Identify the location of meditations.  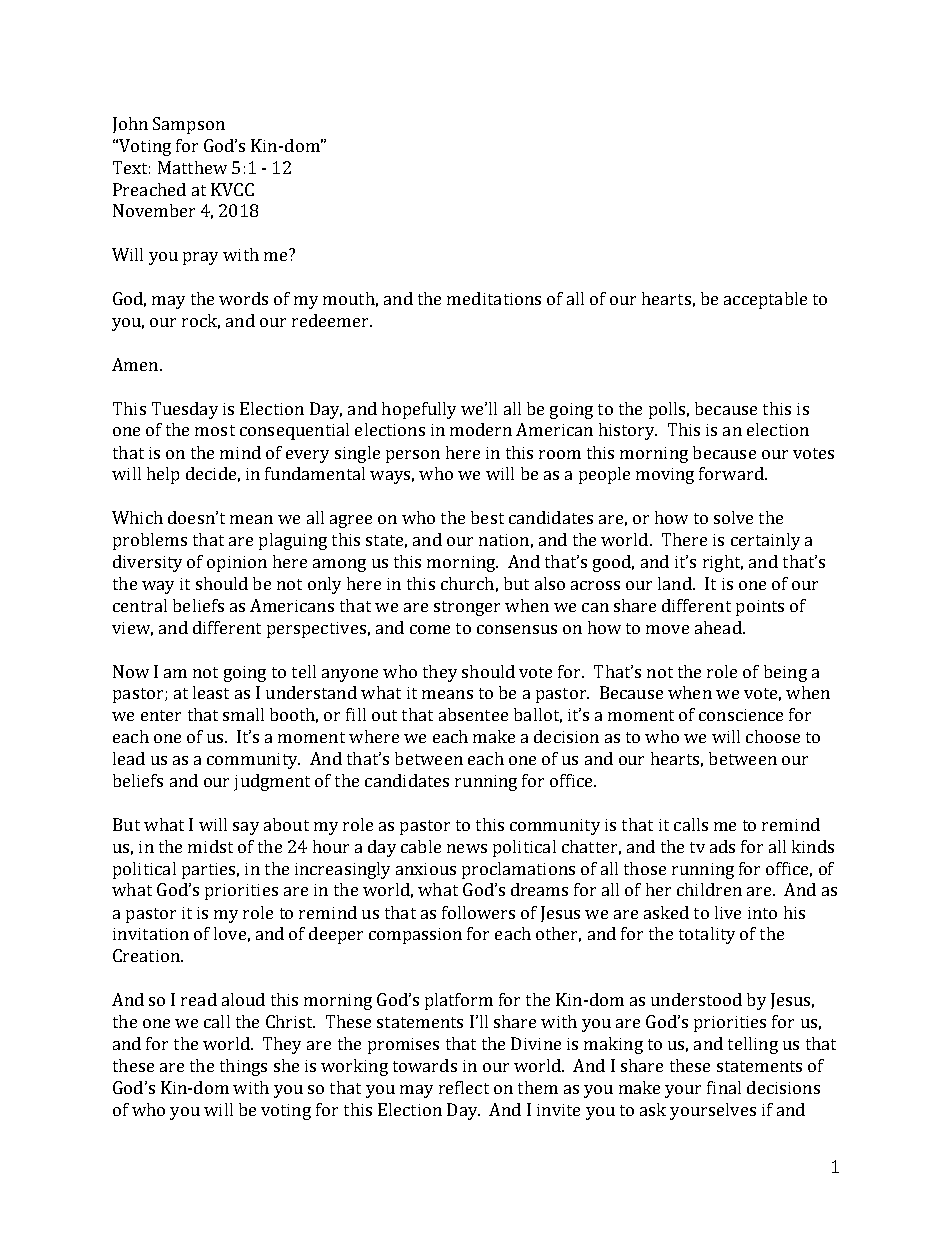
(494, 298).
